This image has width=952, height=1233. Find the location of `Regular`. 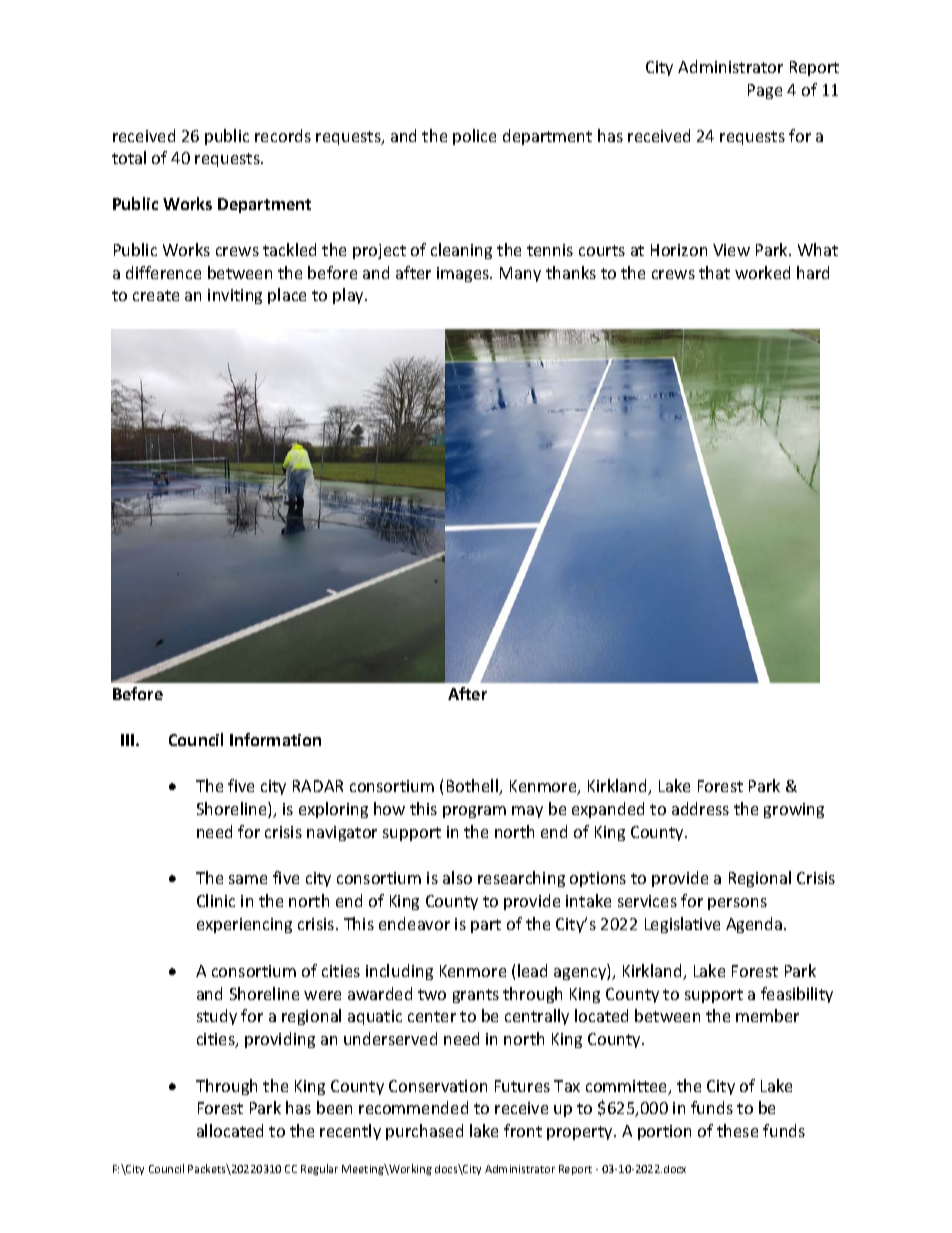

Regular is located at coordinates (319, 1169).
